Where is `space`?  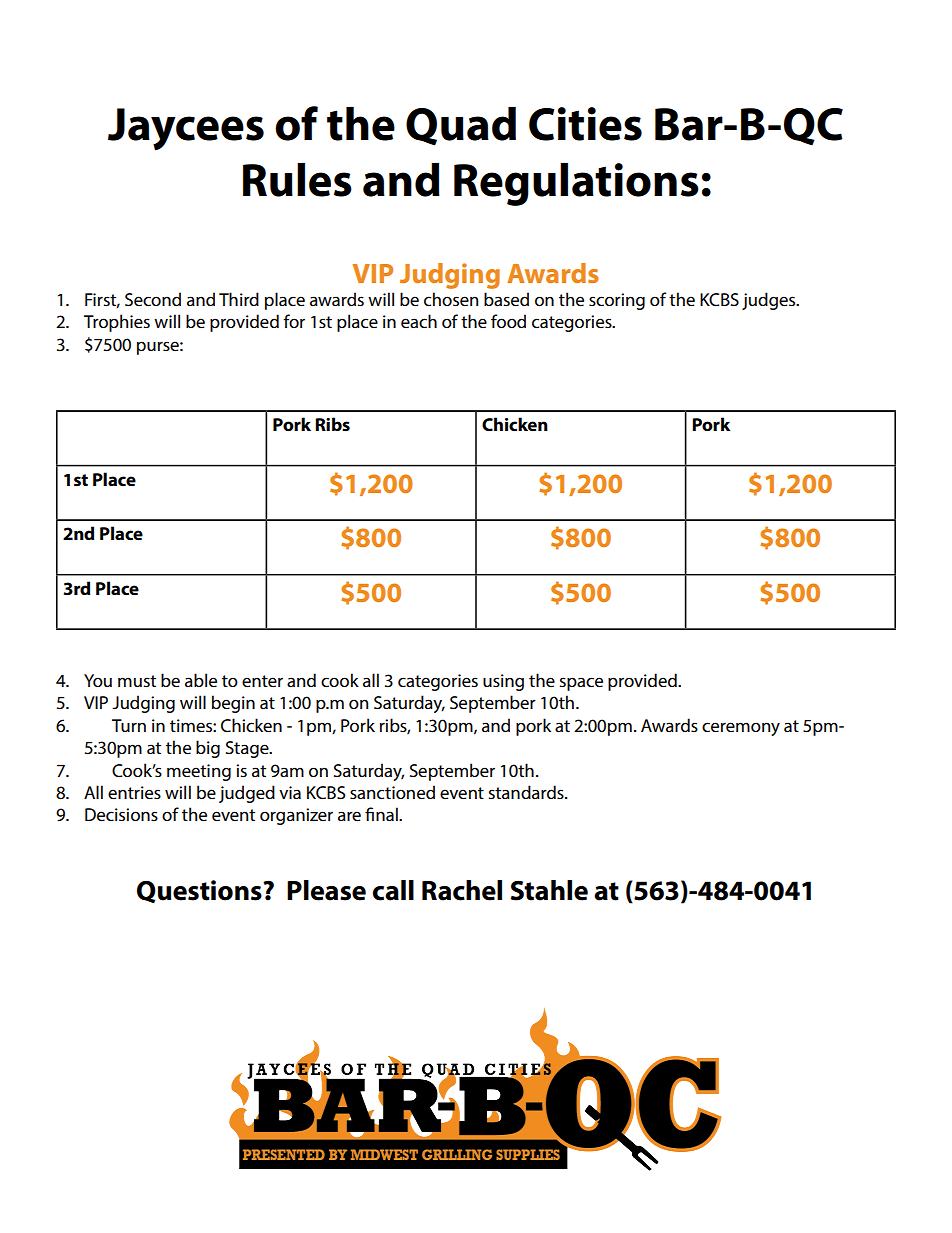 space is located at coordinates (581, 684).
